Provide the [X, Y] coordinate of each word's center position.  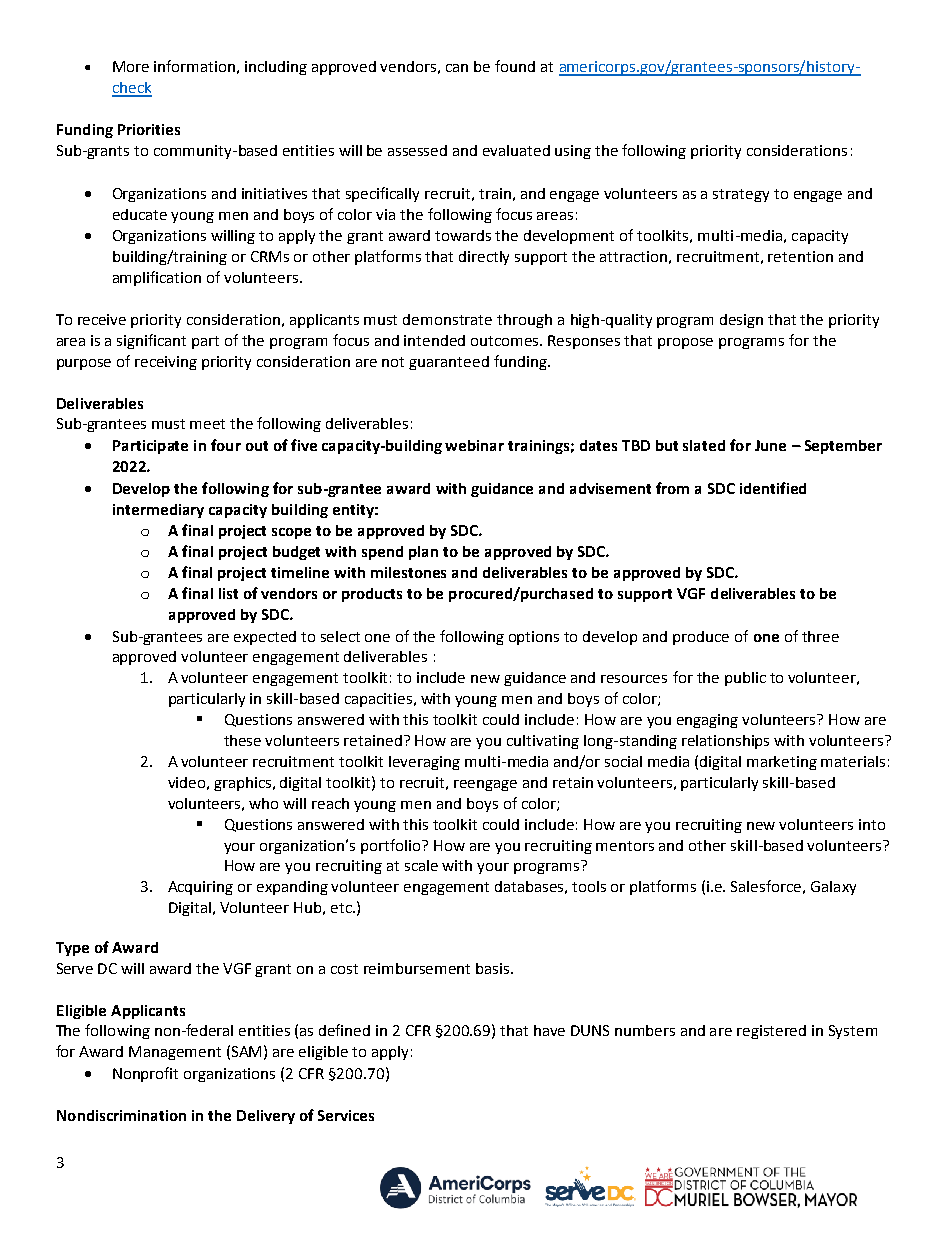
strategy [741, 195]
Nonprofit [145, 1074]
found [515, 66]
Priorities [149, 129]
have [549, 1030]
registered [771, 1032]
